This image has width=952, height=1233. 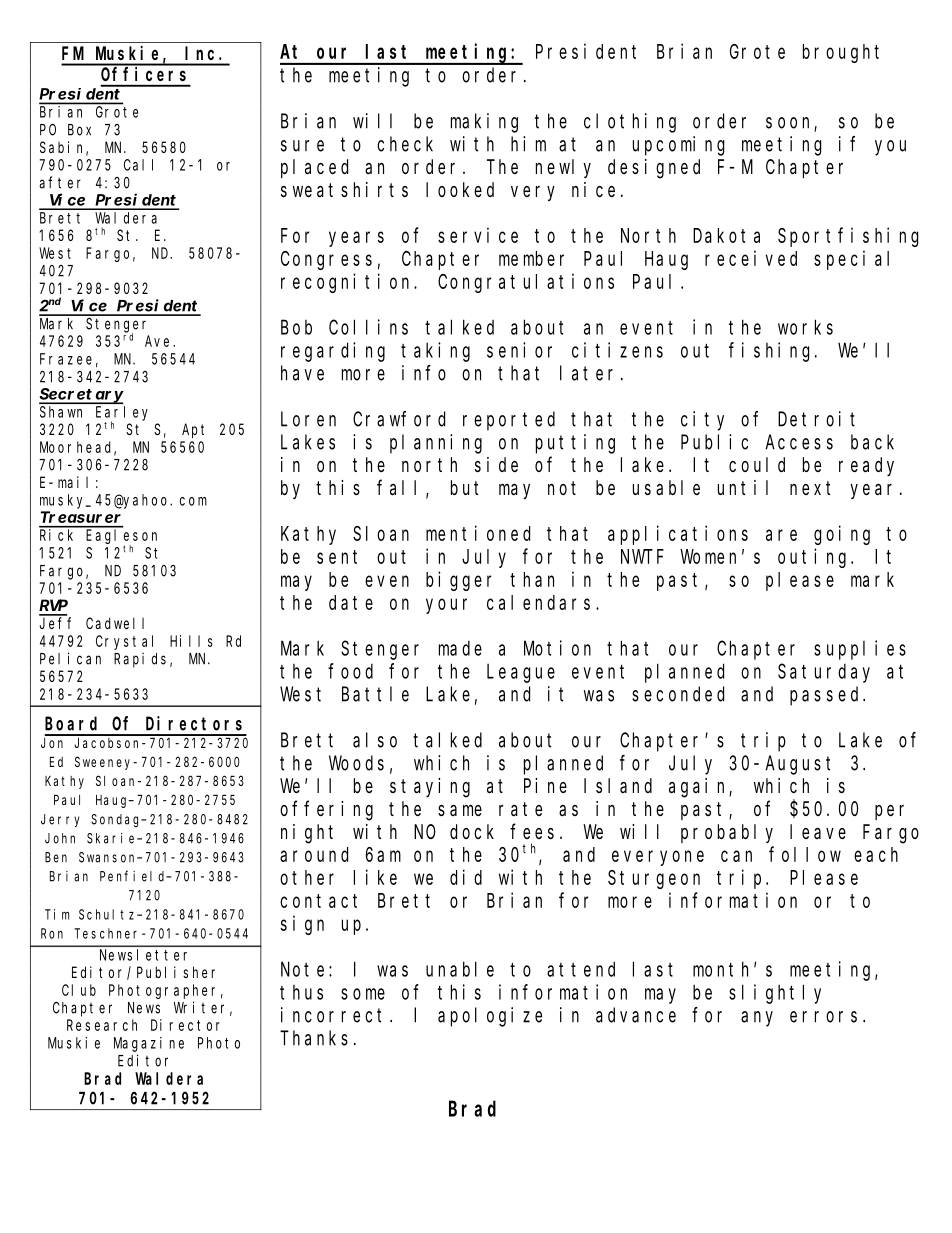 I want to click on usable, so click(x=666, y=487).
